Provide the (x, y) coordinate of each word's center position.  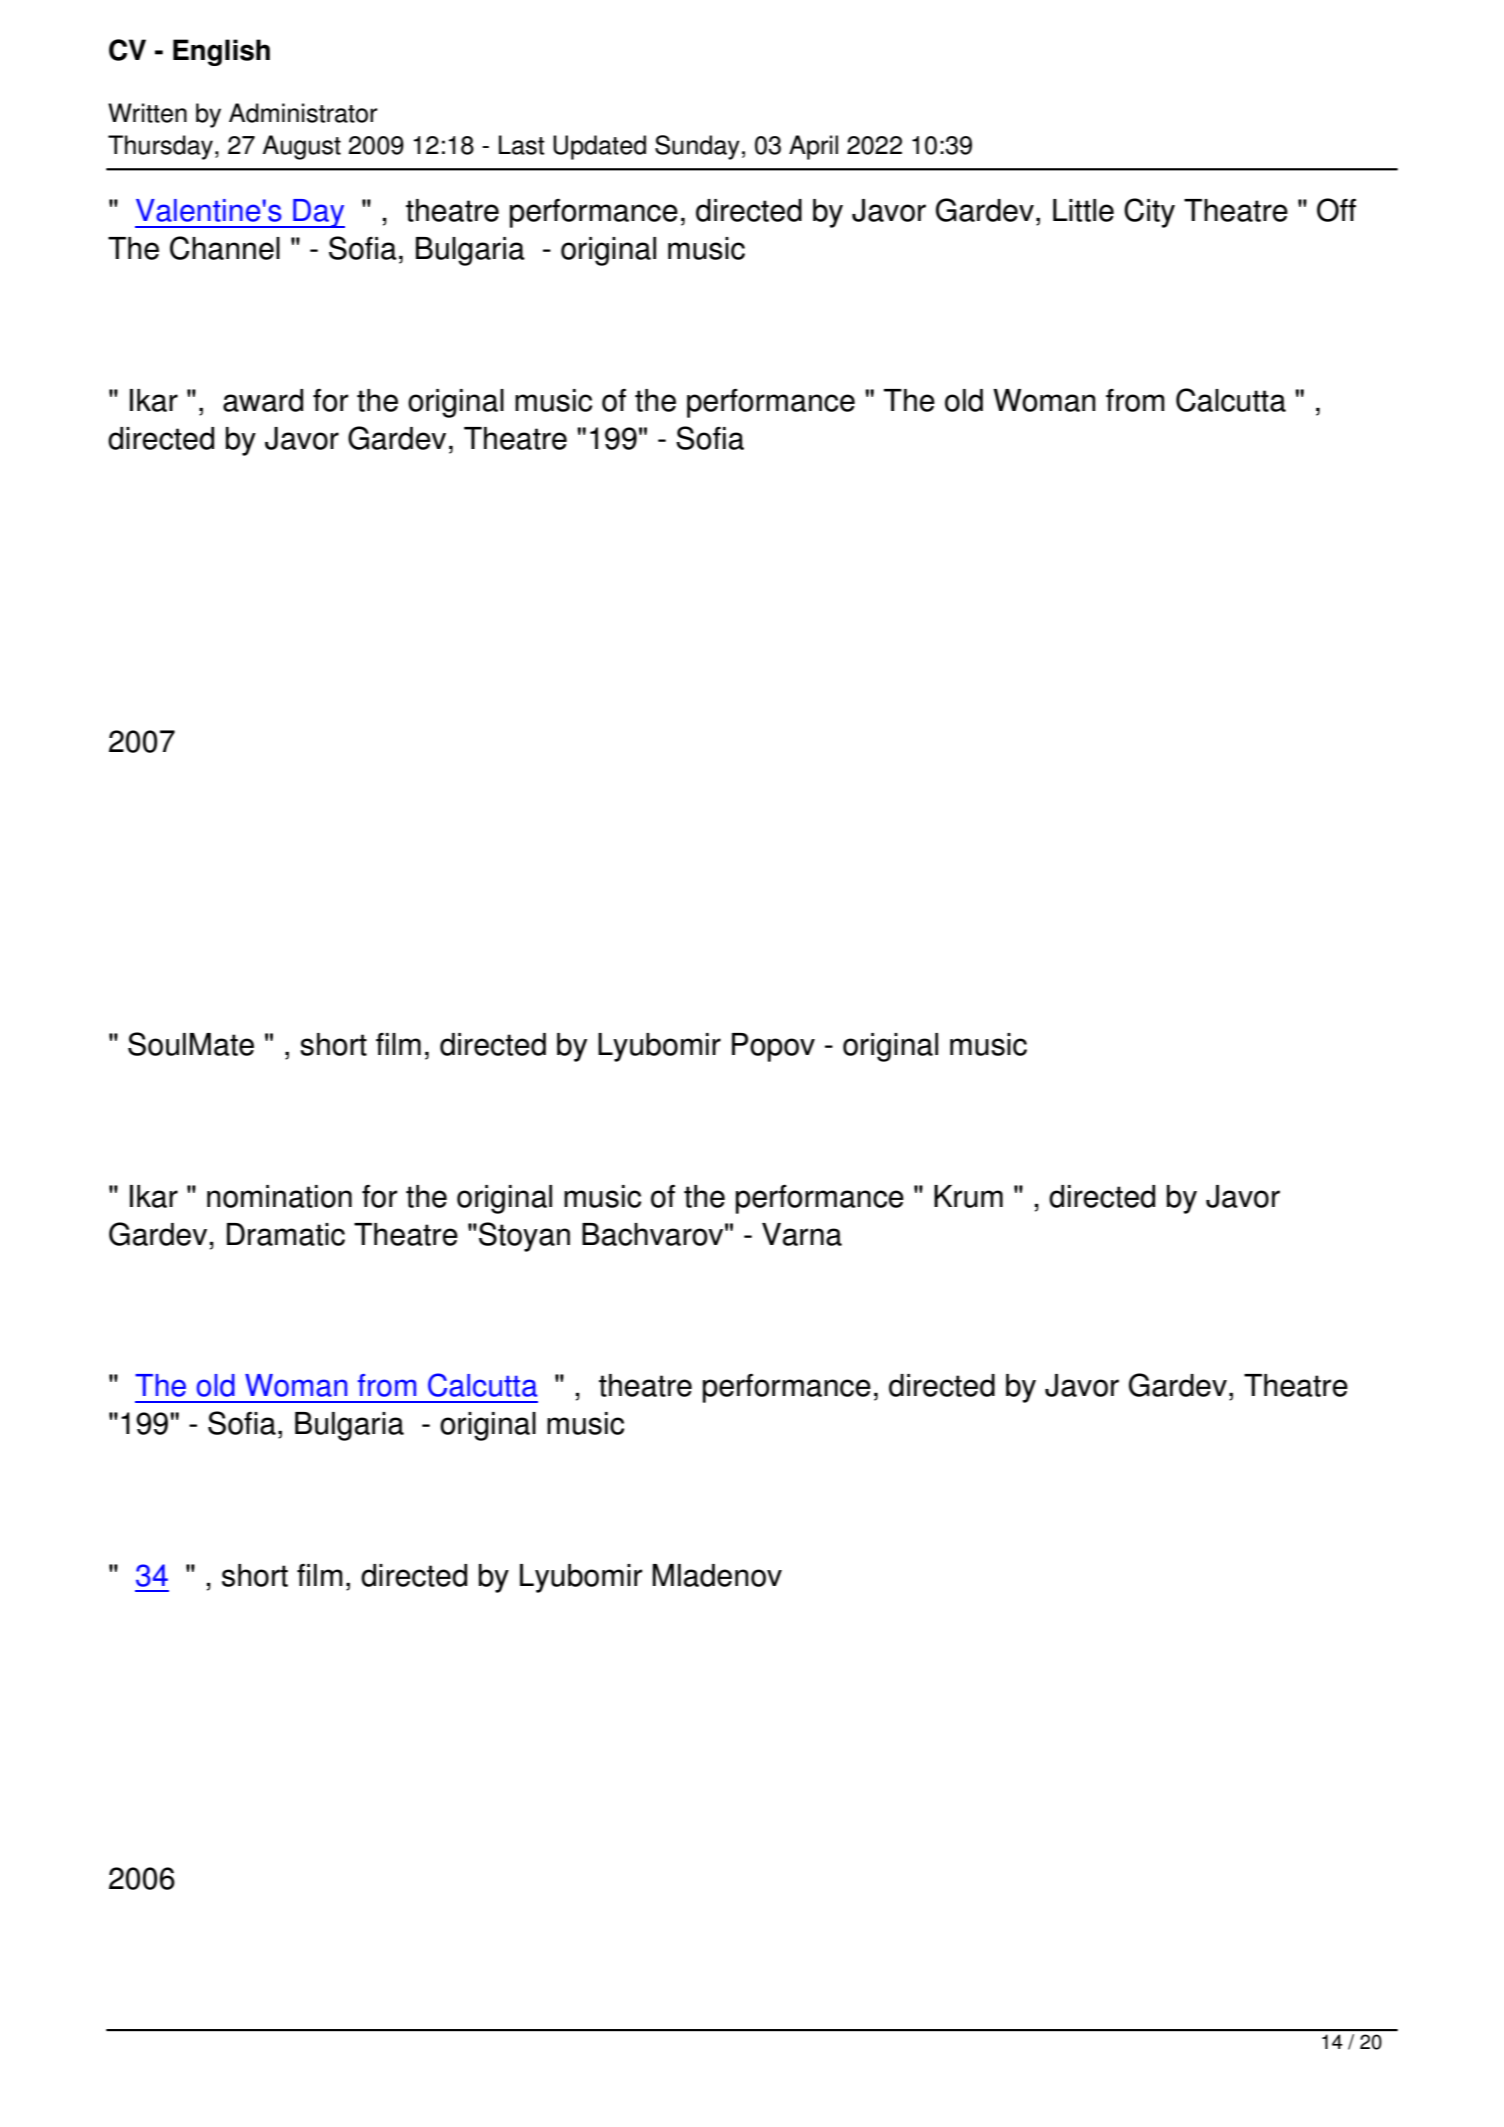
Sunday (697, 147)
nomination (279, 1196)
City (1149, 213)
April (813, 147)
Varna (802, 1234)
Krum (968, 1196)
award (263, 400)
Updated (599, 147)
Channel (225, 248)
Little (1083, 210)
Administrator (303, 113)
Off (1336, 210)
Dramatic (286, 1234)
